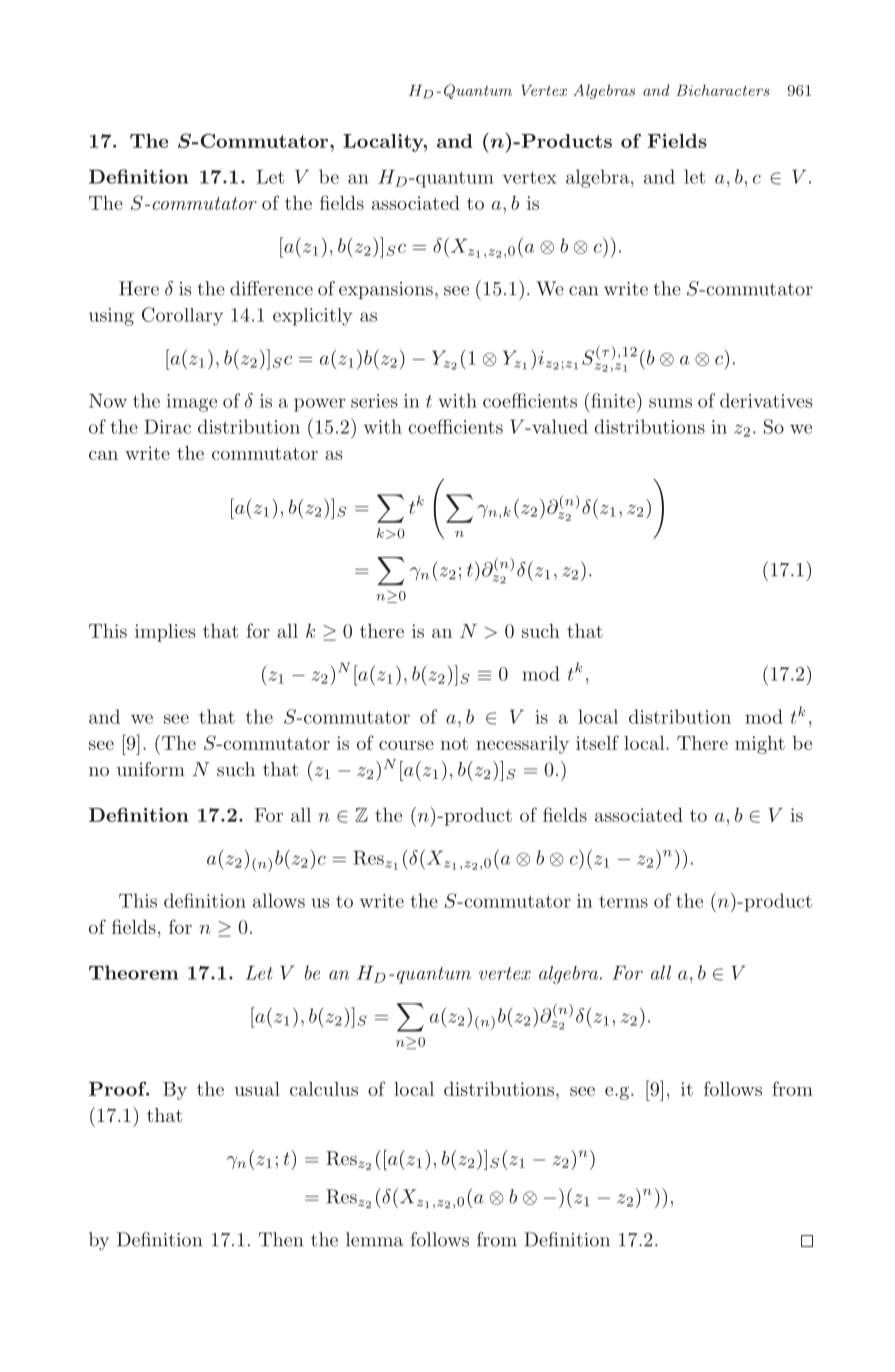 The image size is (895, 1372). Describe the element at coordinates (324, 1089) in the screenshot. I see `calculus` at that location.
